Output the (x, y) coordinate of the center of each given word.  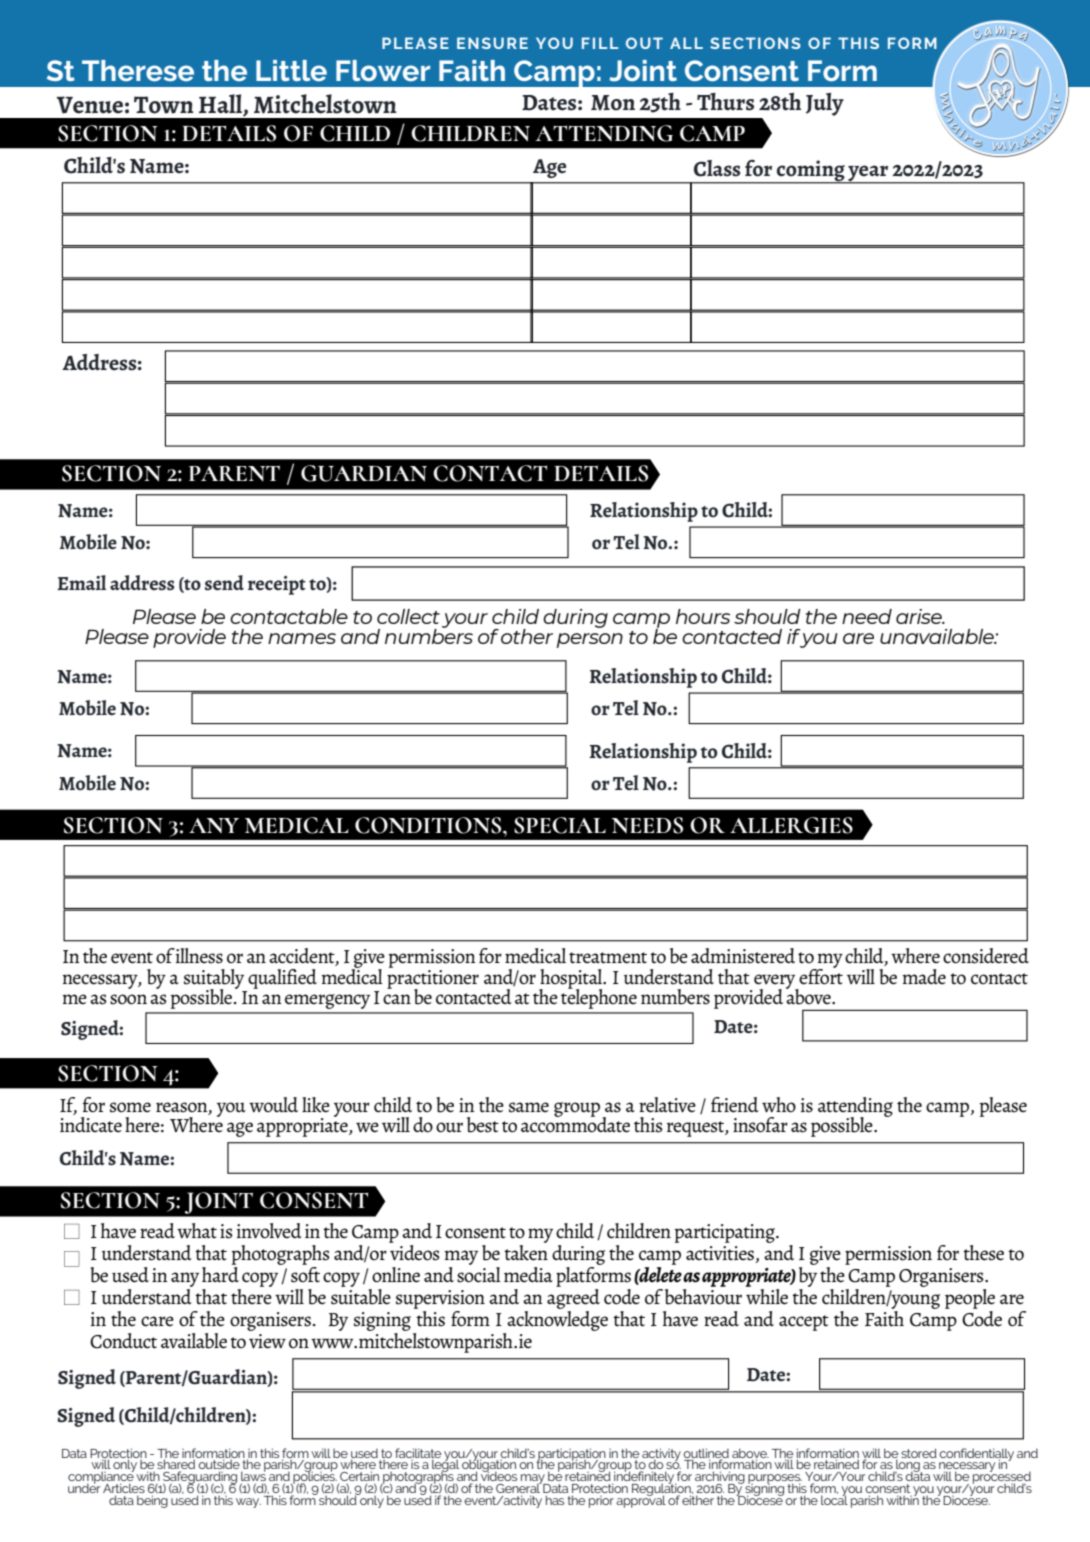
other (527, 636)
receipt (277, 585)
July (825, 104)
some (130, 1107)
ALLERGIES (791, 825)
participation (572, 1455)
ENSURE (492, 43)
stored (919, 1453)
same (529, 1107)
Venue (90, 105)
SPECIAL (560, 825)
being (152, 1500)
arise (920, 616)
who (779, 1105)
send (224, 583)
